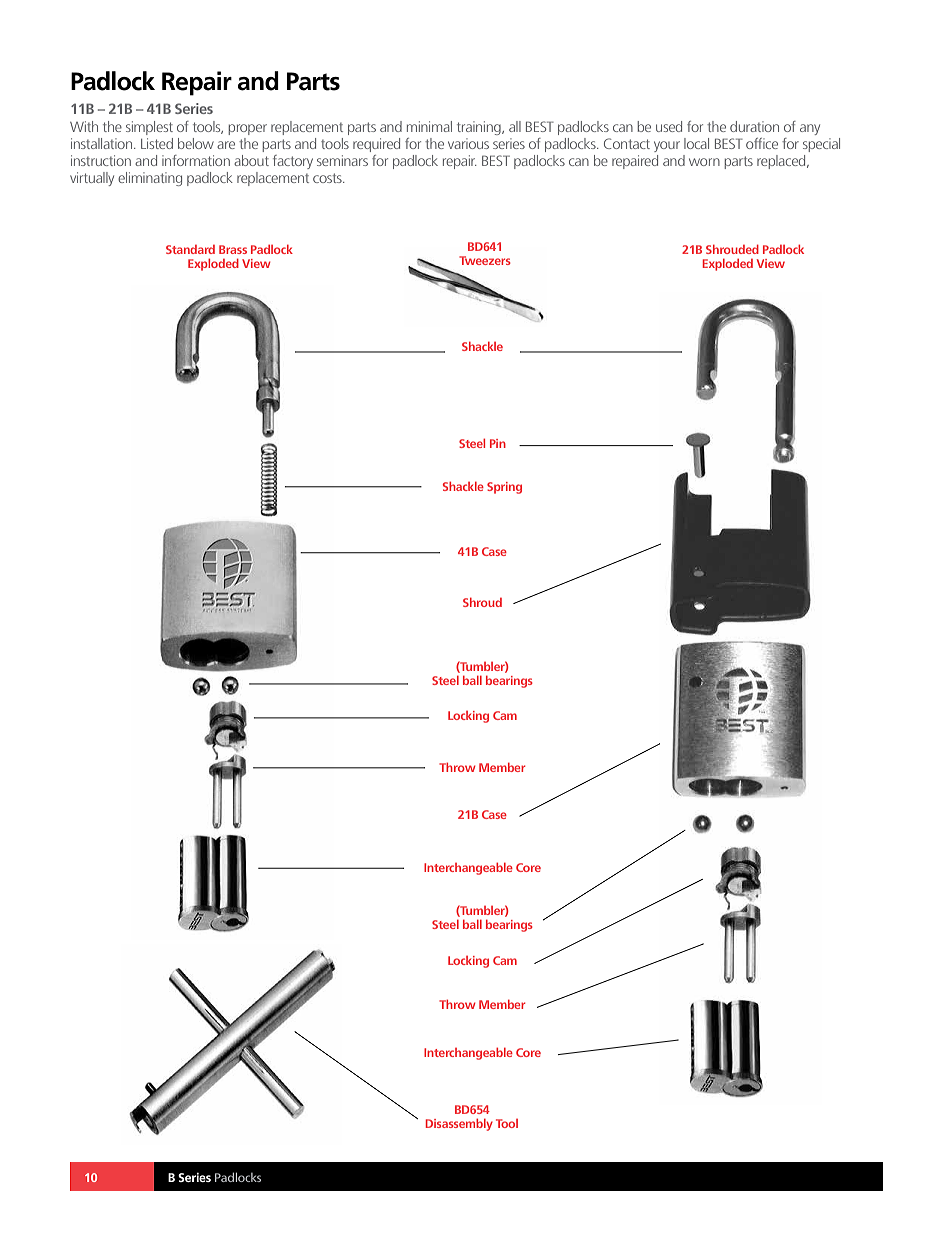 The height and width of the screenshot is (1233, 952). Describe the element at coordinates (704, 162) in the screenshot. I see `worn` at that location.
